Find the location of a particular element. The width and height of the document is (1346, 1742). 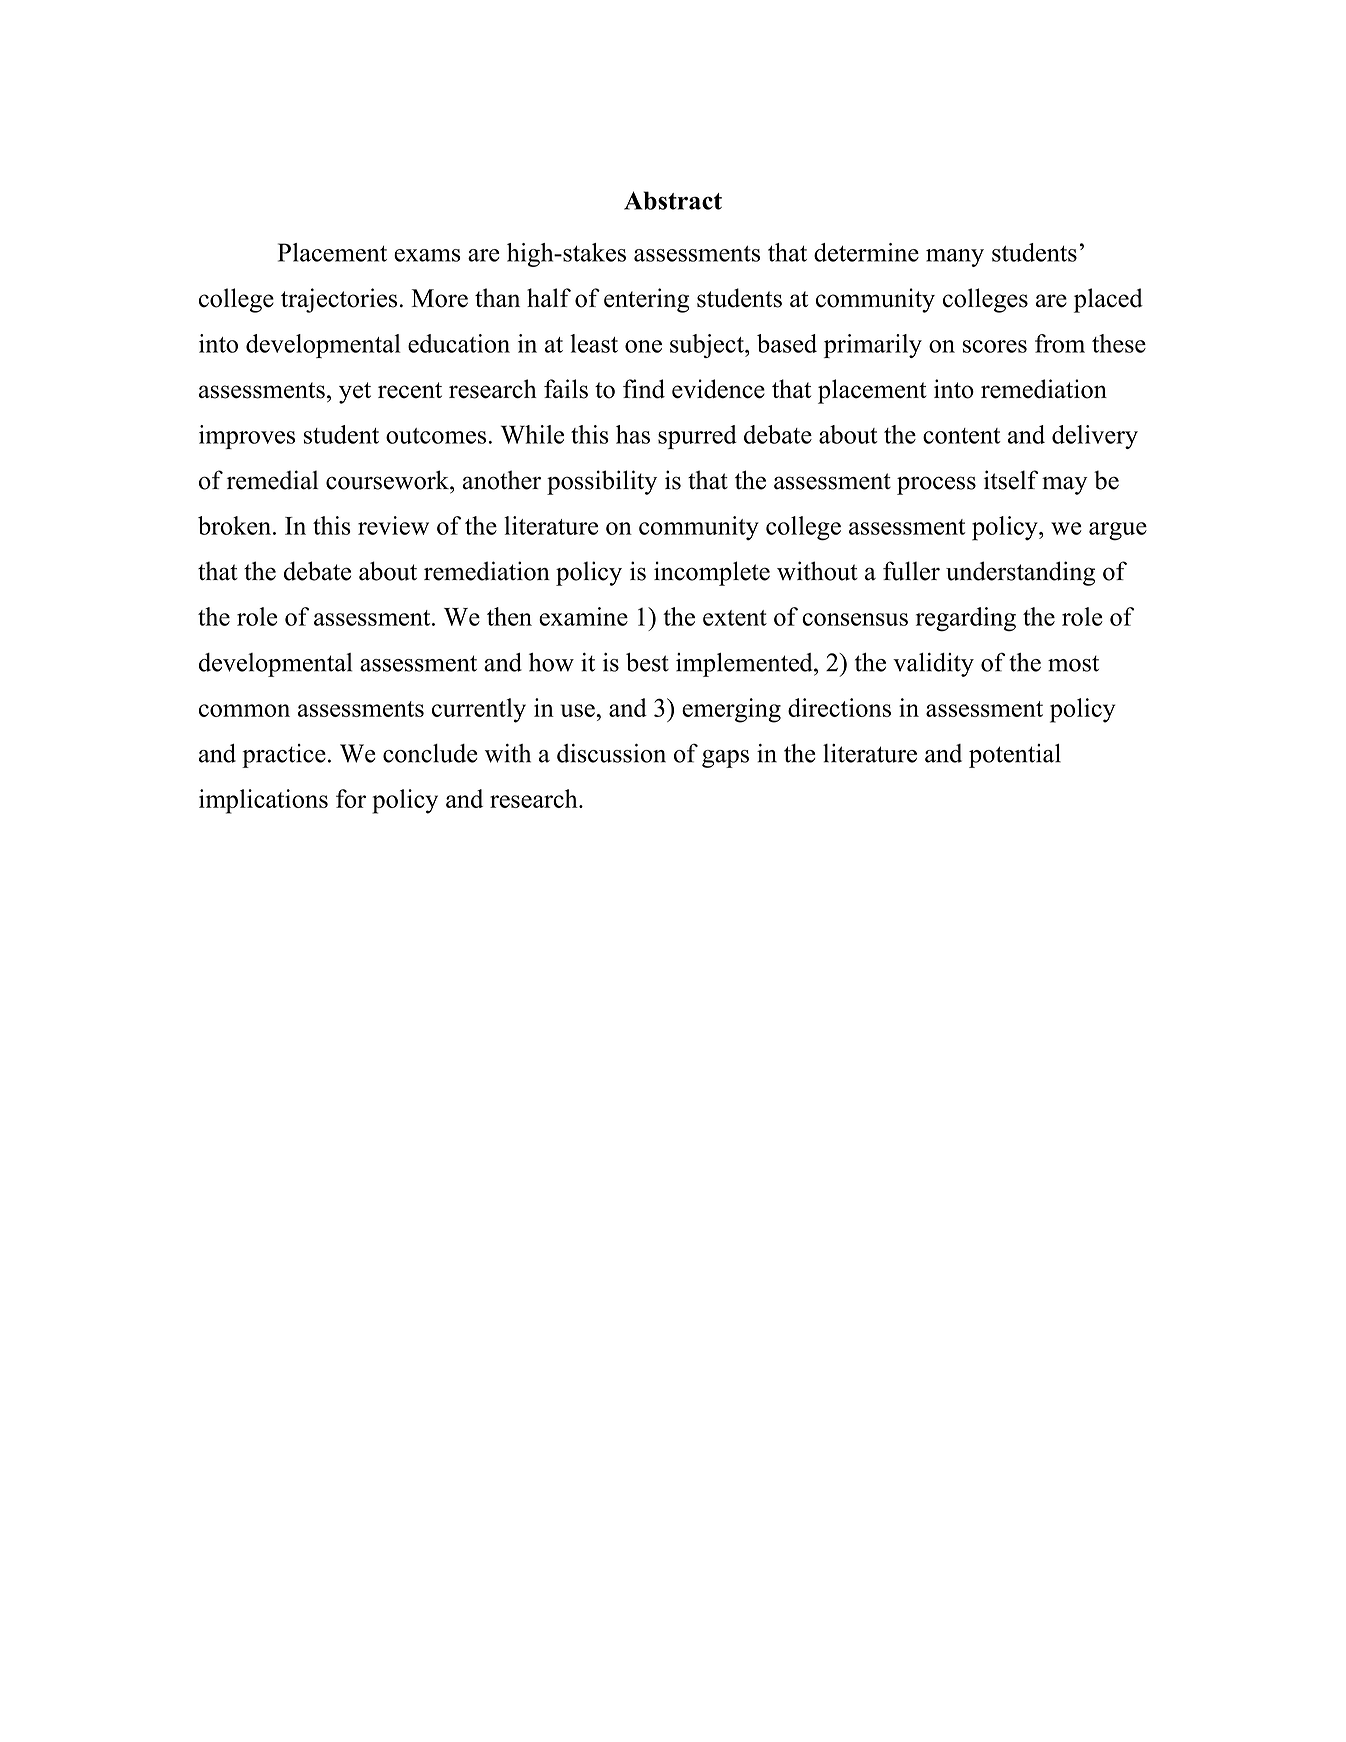

incomplete is located at coordinates (712, 573).
